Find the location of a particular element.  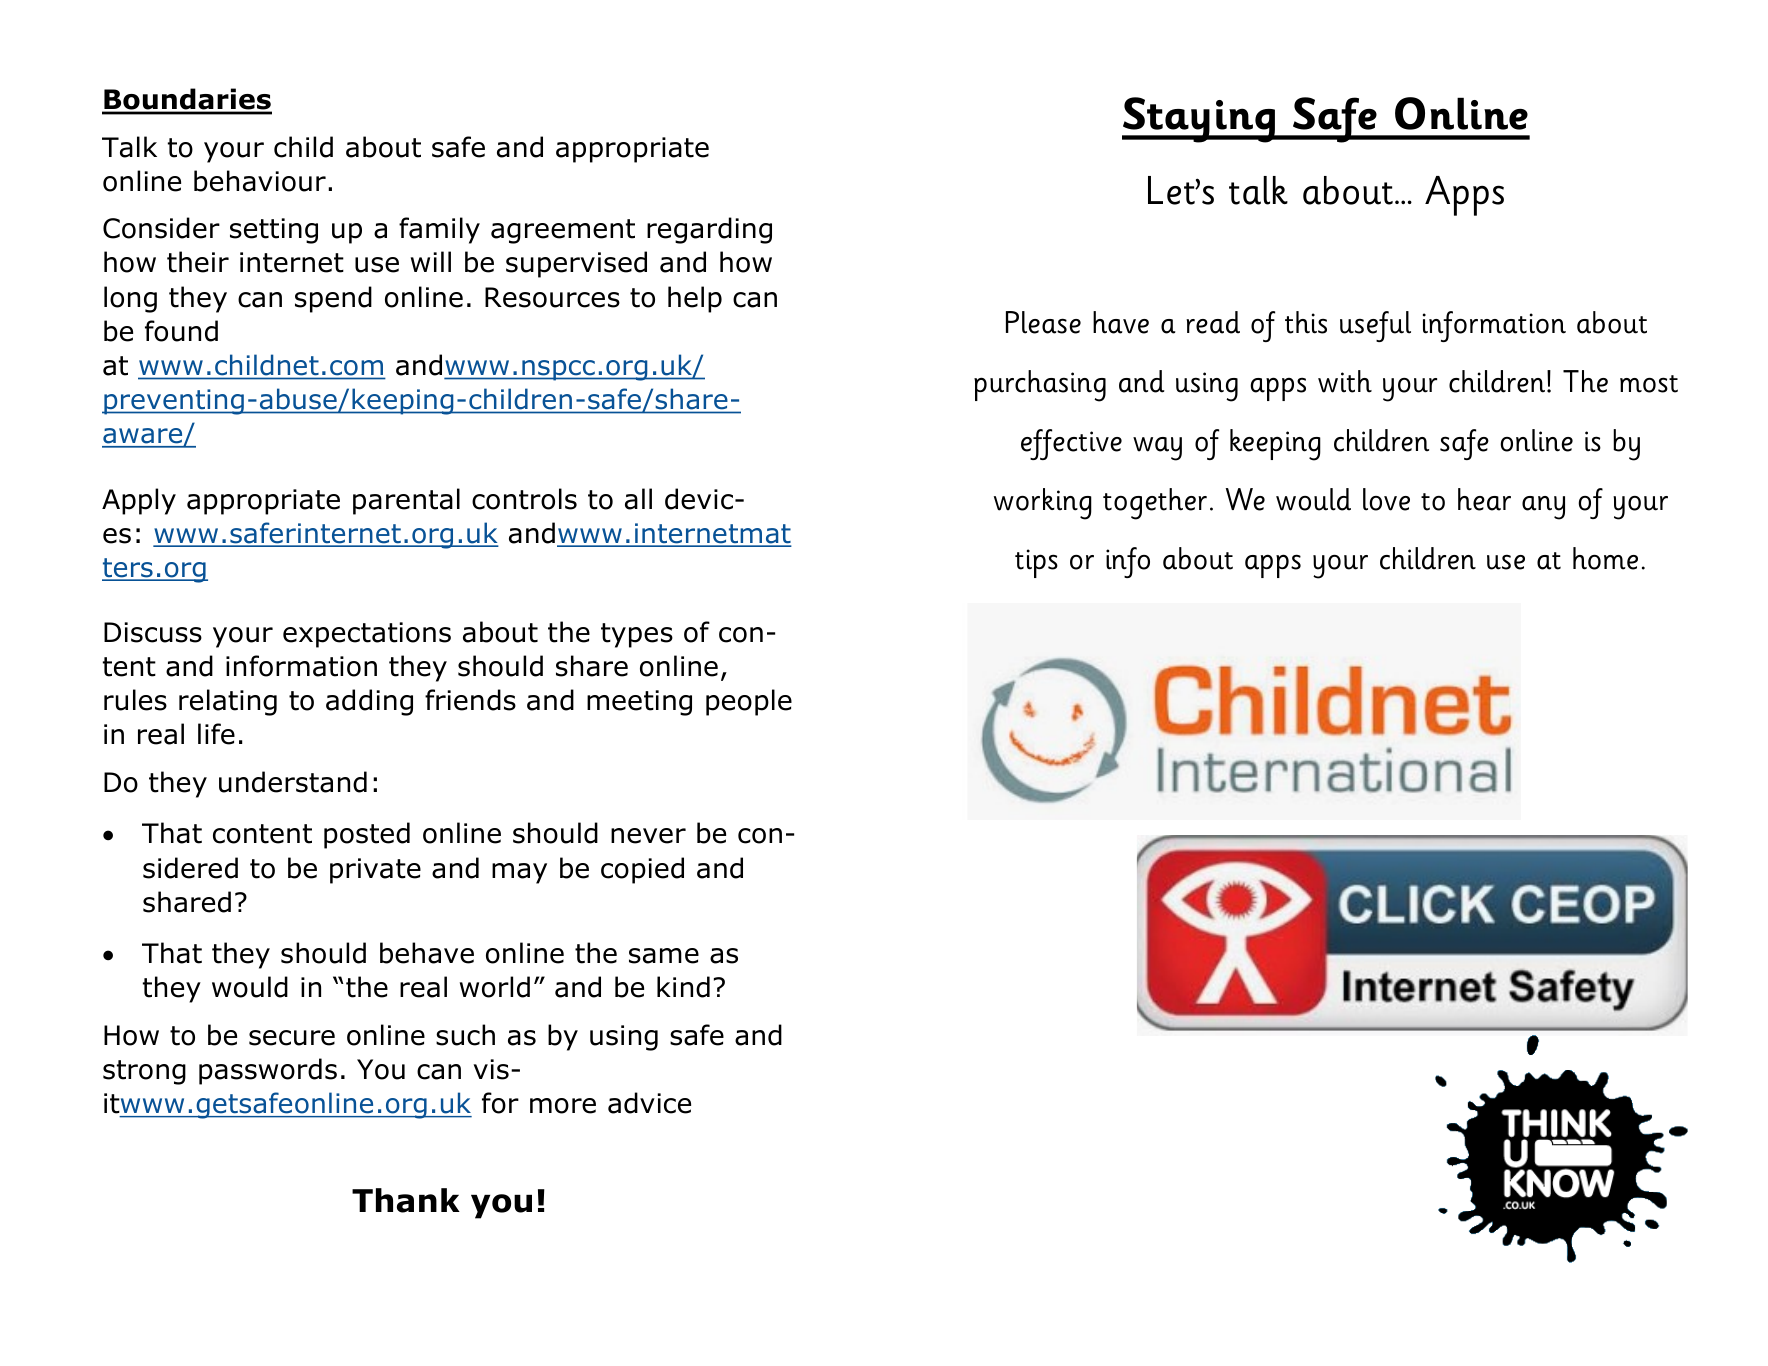

advice is located at coordinates (649, 1103).
